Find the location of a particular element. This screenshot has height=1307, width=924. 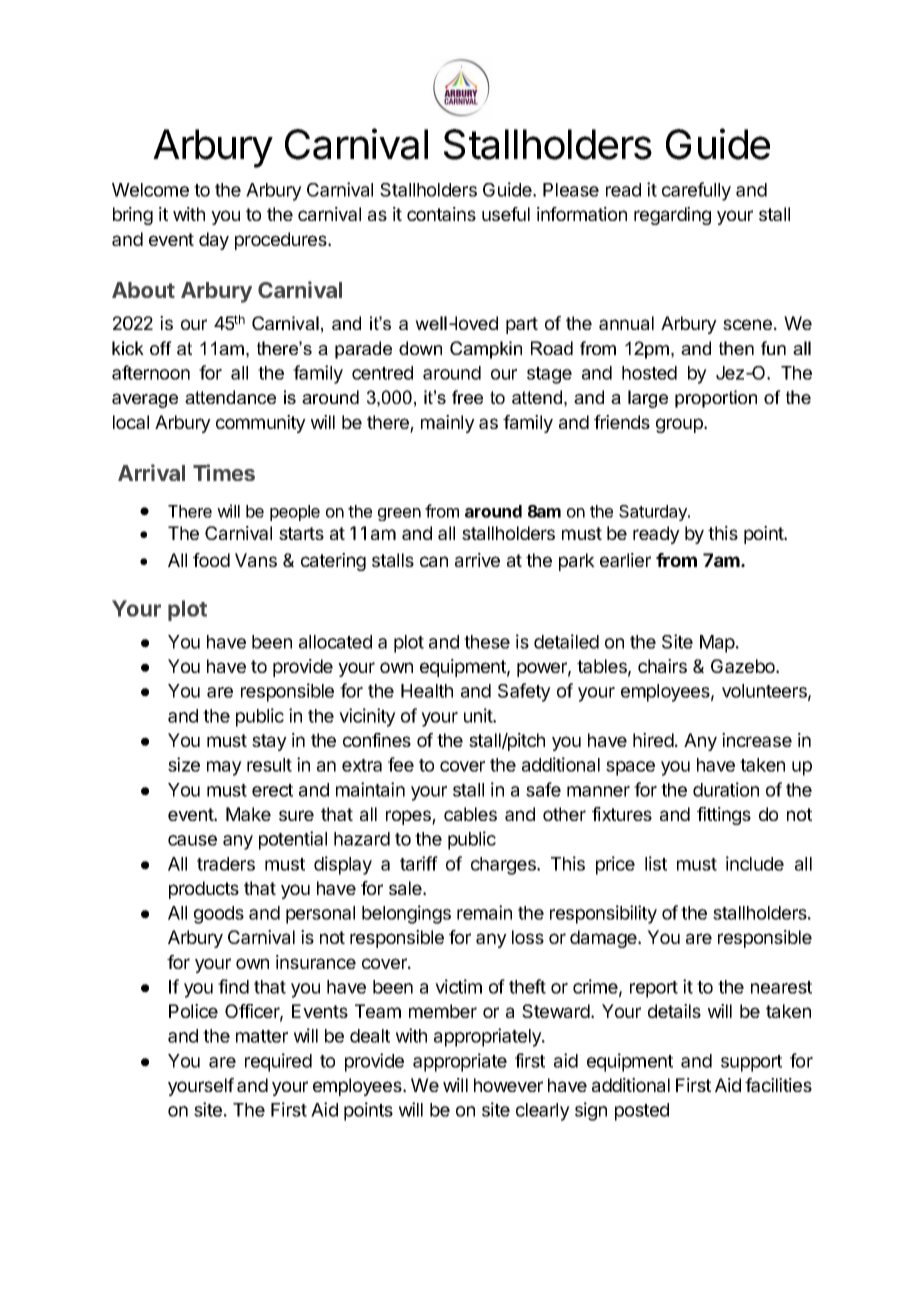

however is located at coordinates (508, 1085).
